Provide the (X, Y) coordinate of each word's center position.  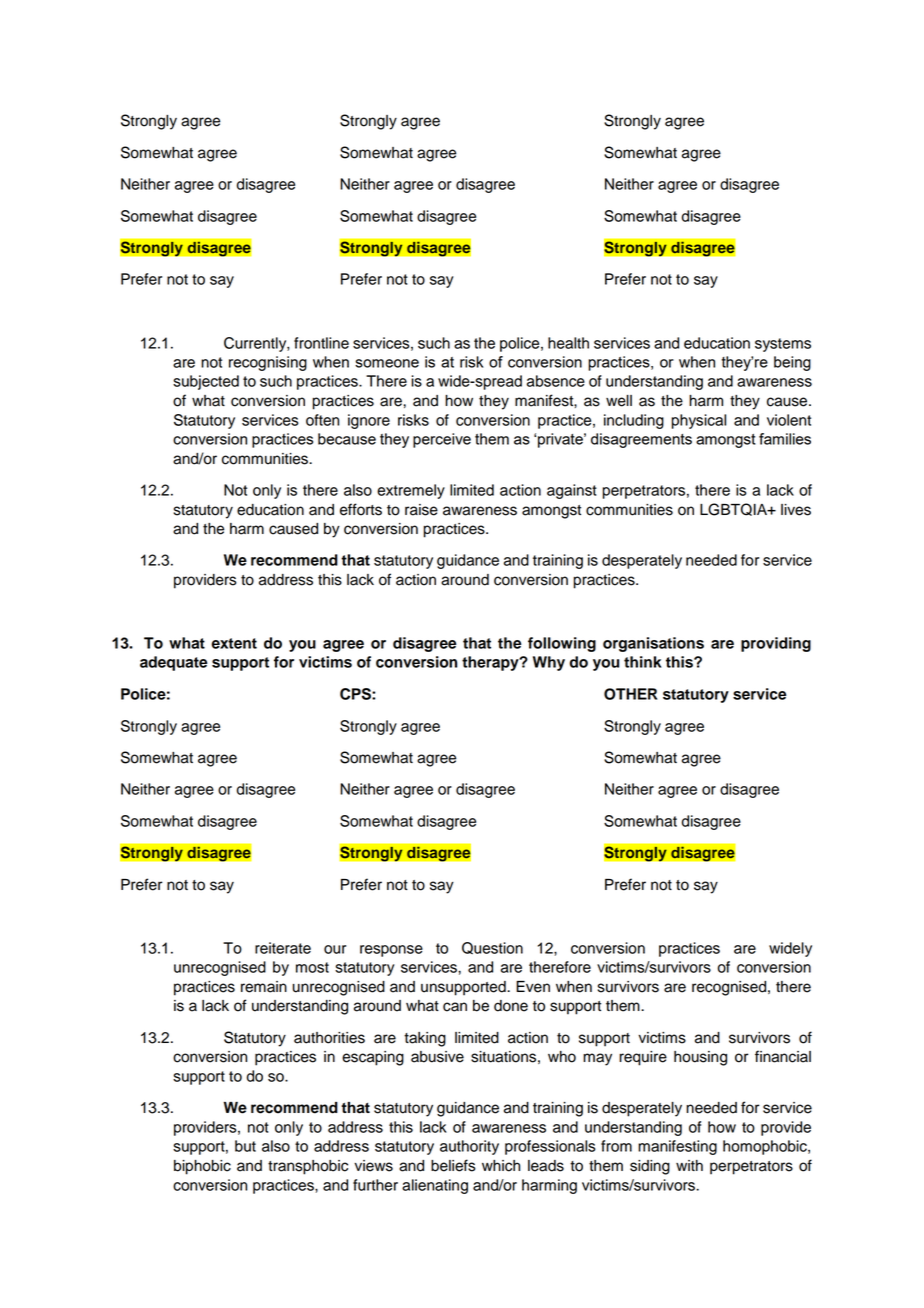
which (501, 1166)
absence (556, 381)
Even (533, 987)
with (689, 1165)
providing (776, 644)
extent (234, 643)
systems (783, 345)
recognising (268, 363)
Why (549, 663)
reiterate (283, 948)
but (245, 1146)
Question (492, 948)
